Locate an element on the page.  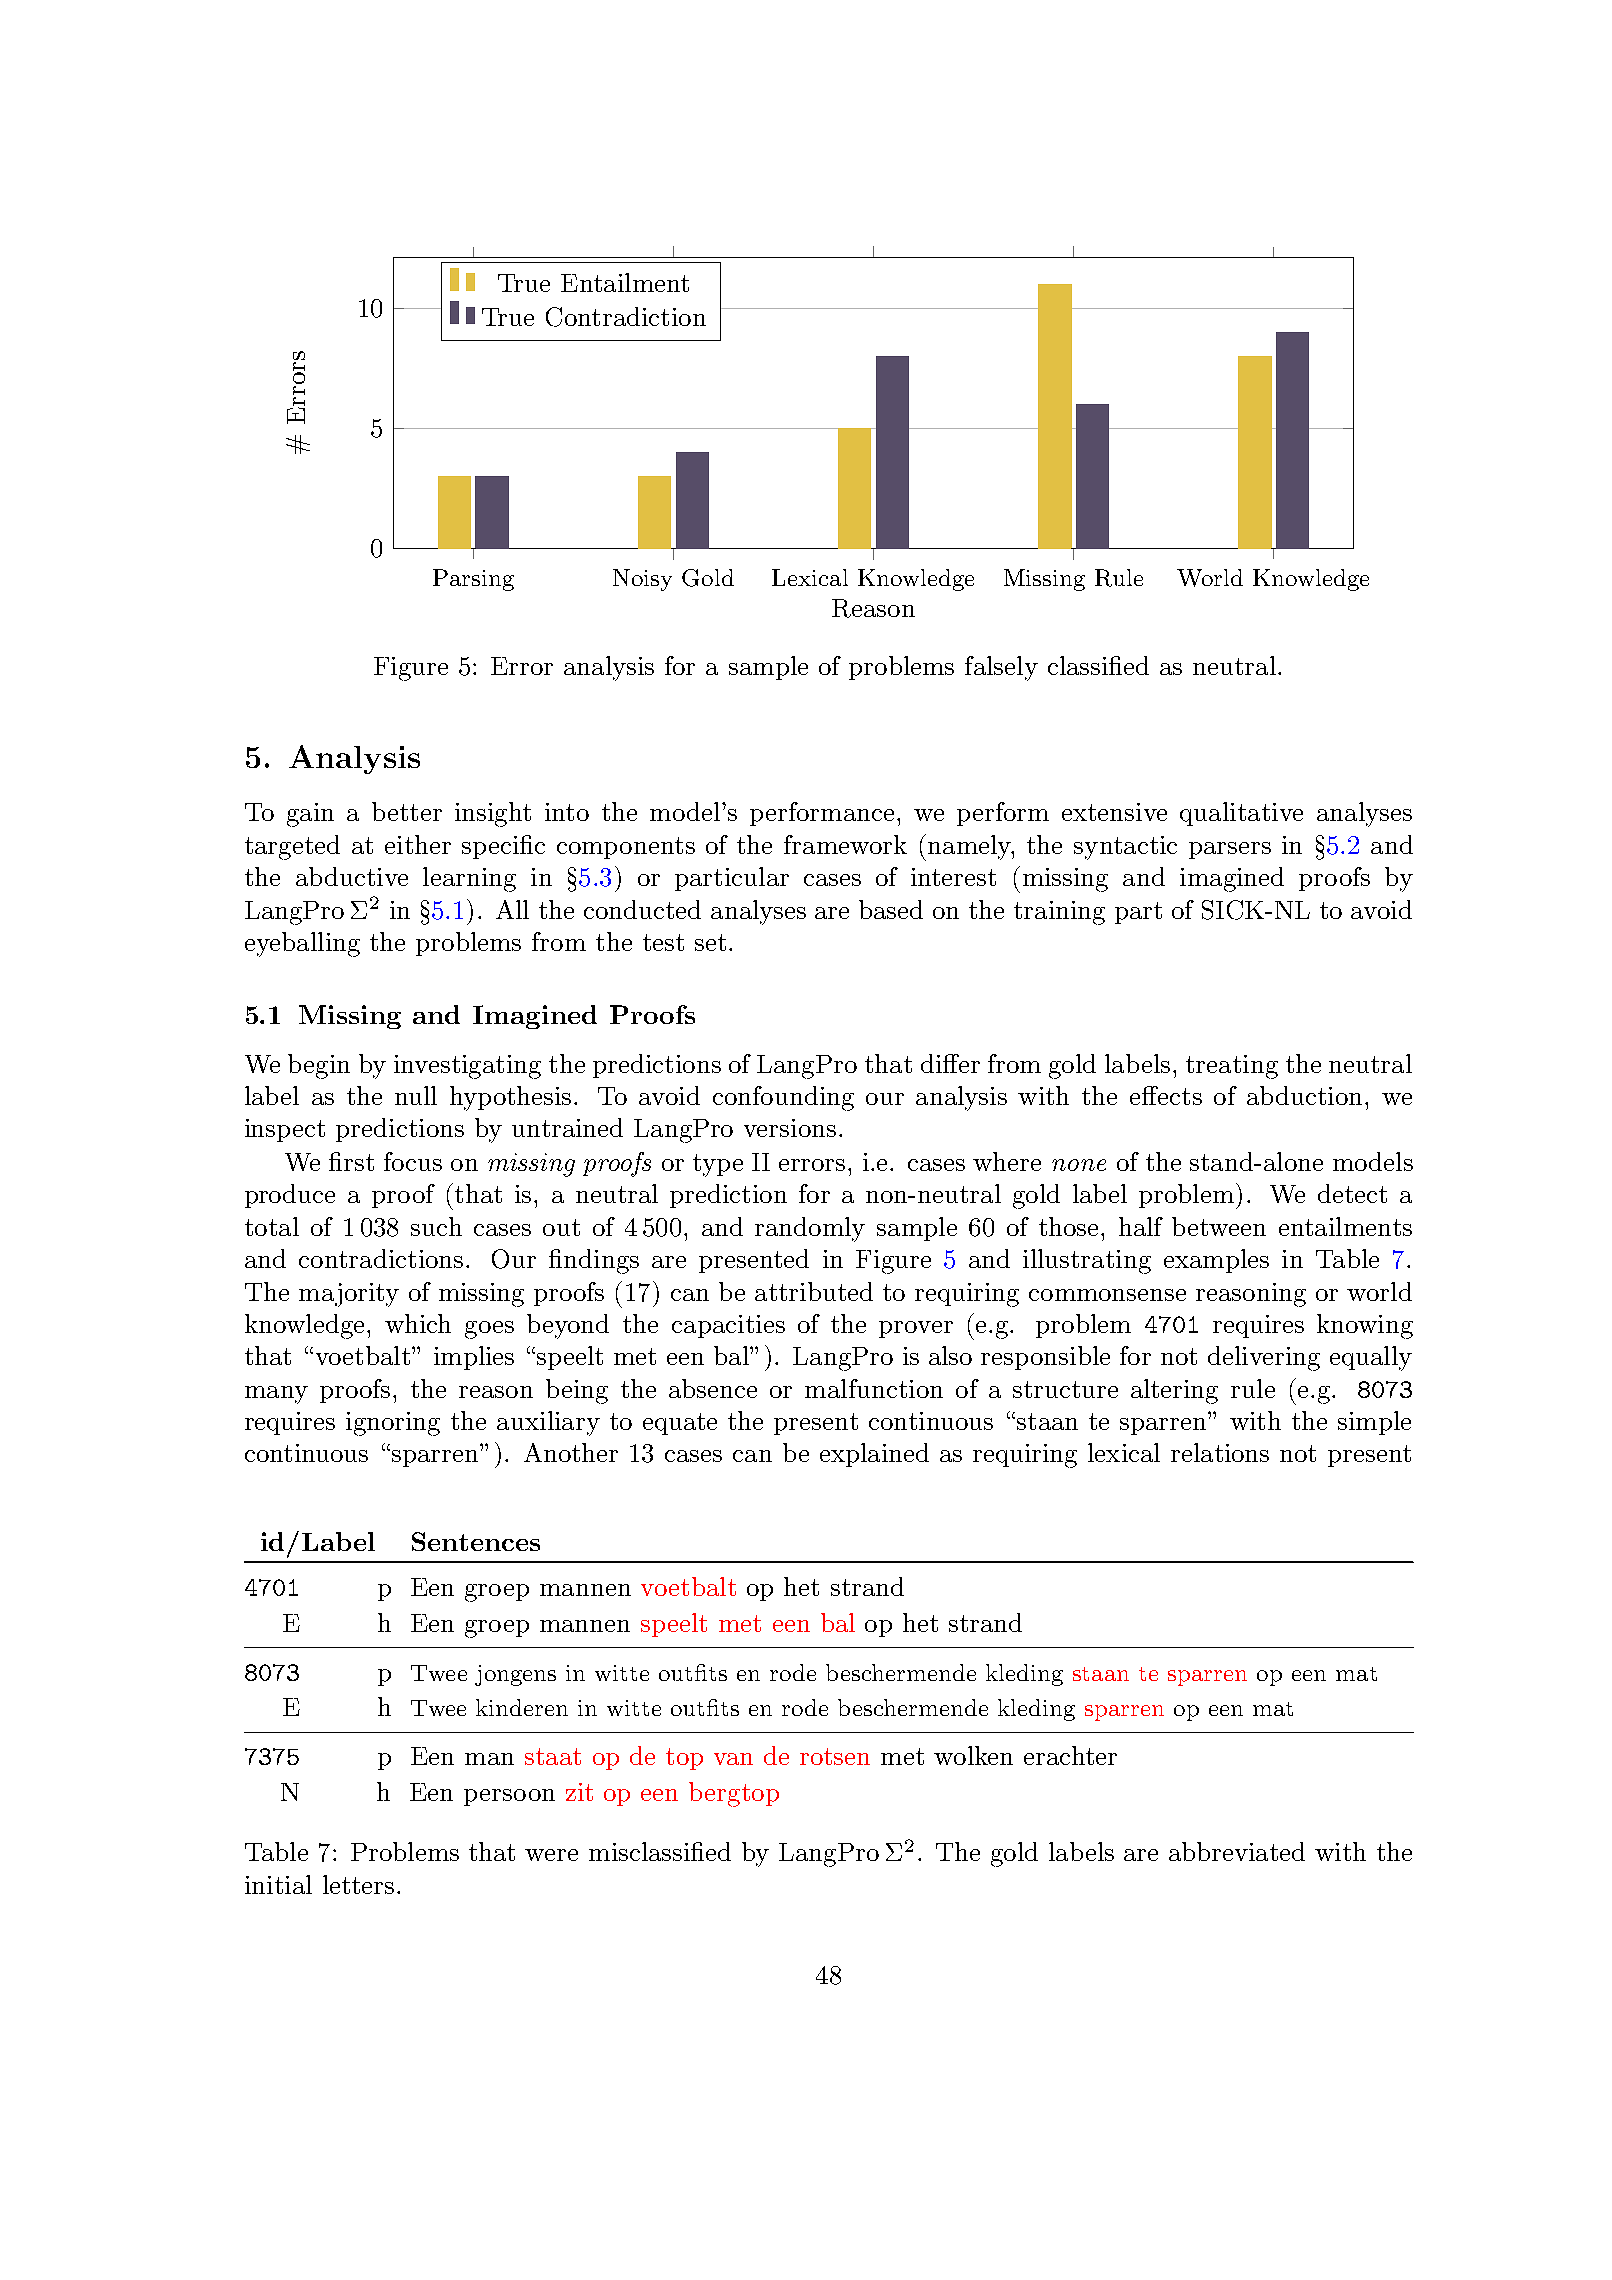
letters is located at coordinates (358, 1884).
